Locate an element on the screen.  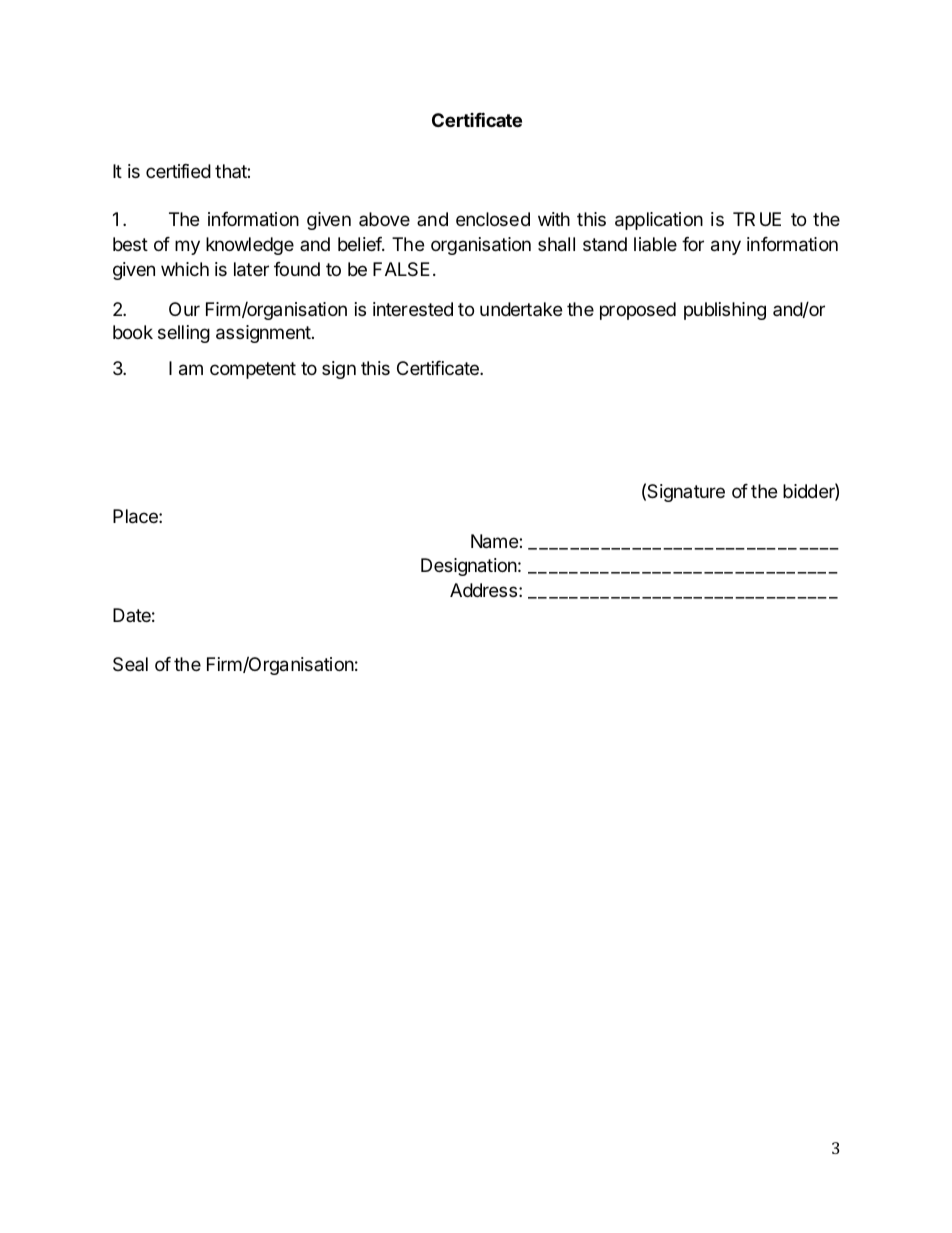
competent is located at coordinates (253, 370).
